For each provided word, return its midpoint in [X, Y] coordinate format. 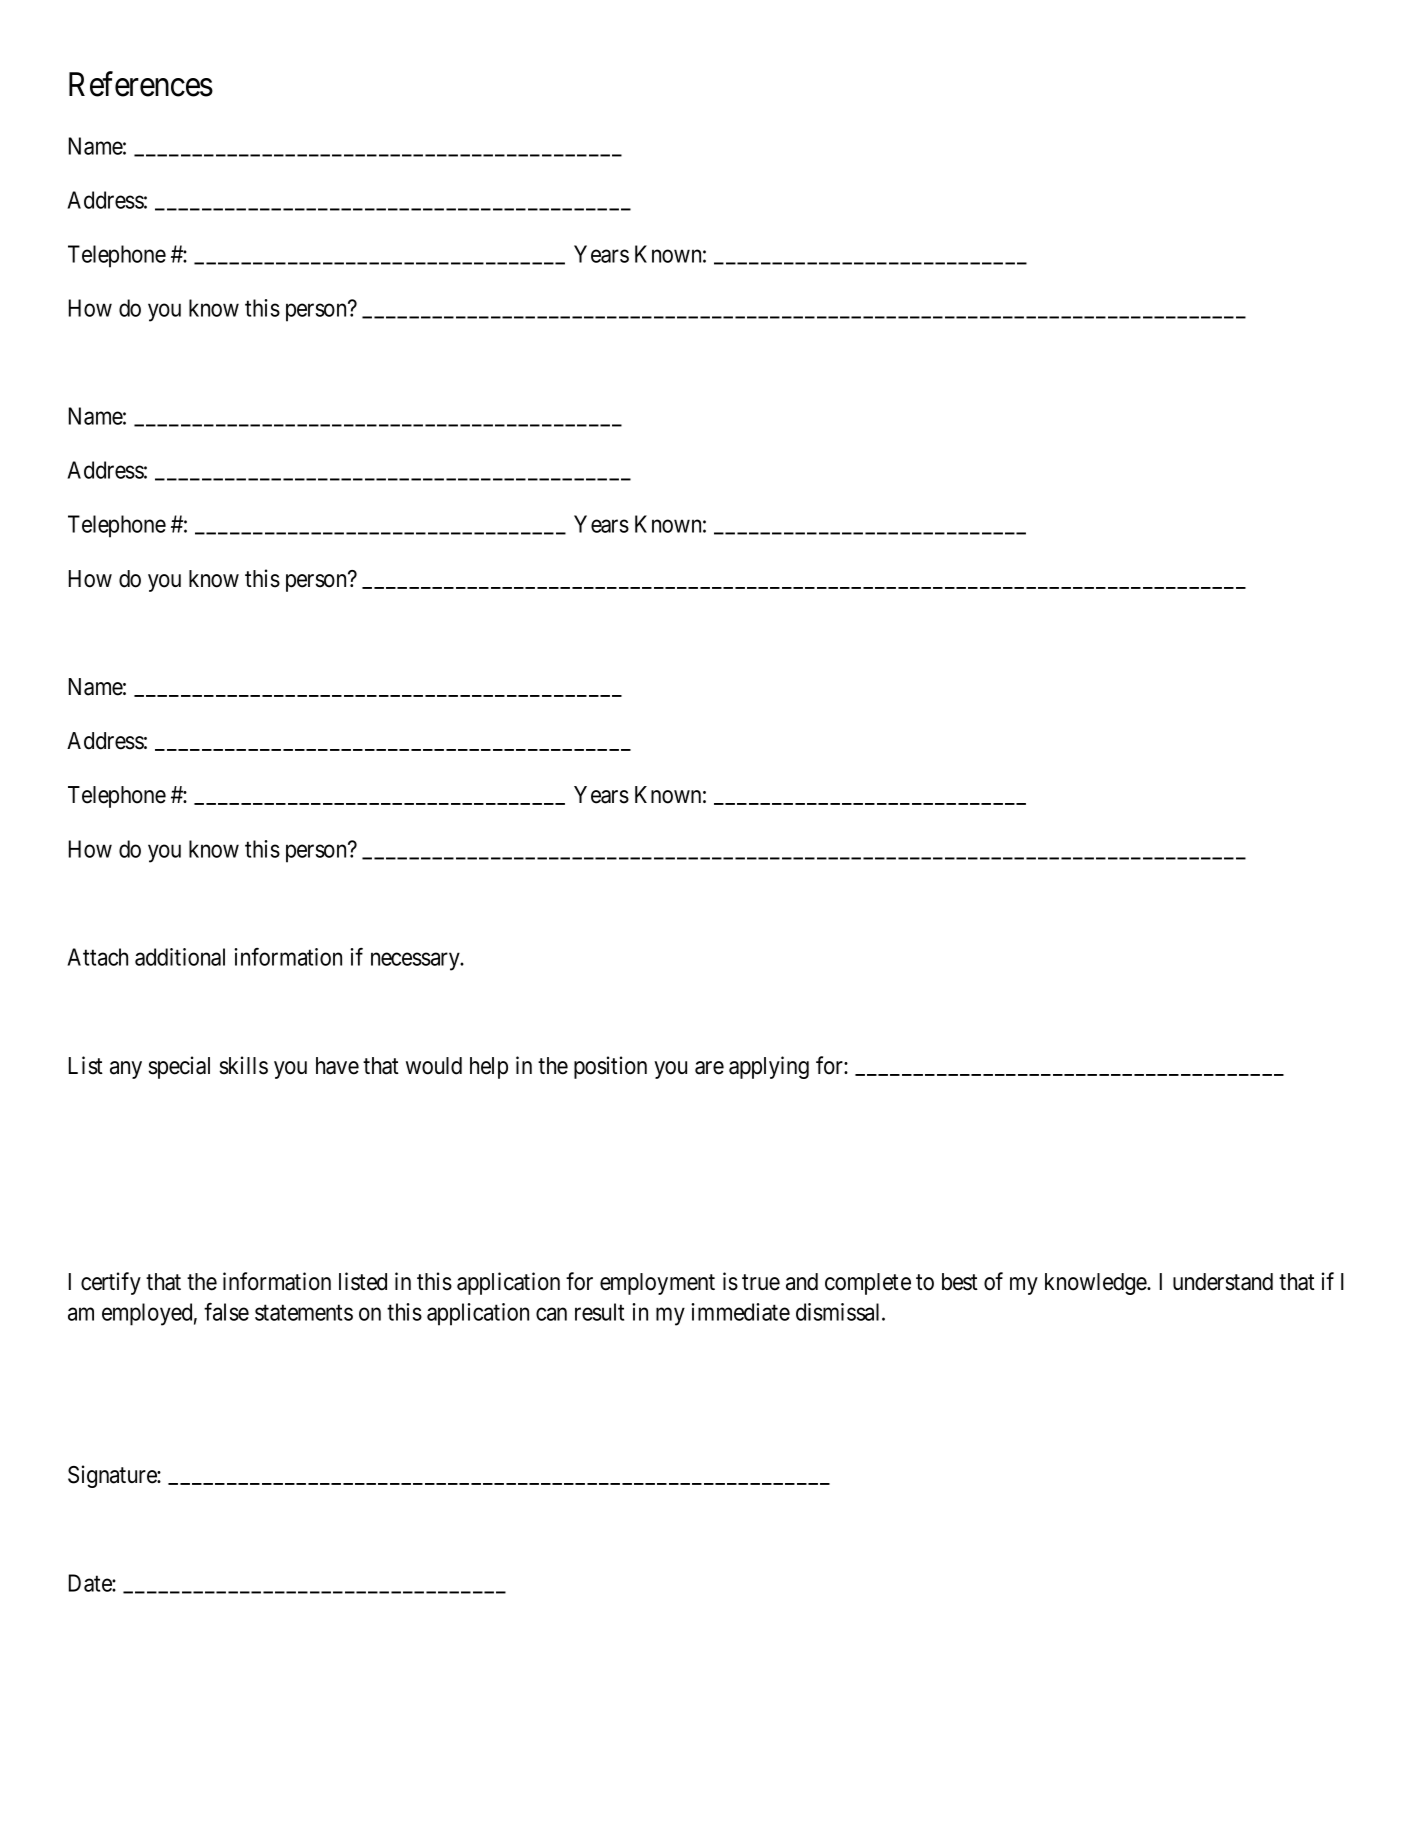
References [141, 84]
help [489, 1068]
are [709, 1068]
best [960, 1282]
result [599, 1312]
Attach [97, 957]
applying [769, 1067]
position [610, 1067]
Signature [113, 1476]
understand [1223, 1282]
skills [243, 1065]
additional [180, 957]
